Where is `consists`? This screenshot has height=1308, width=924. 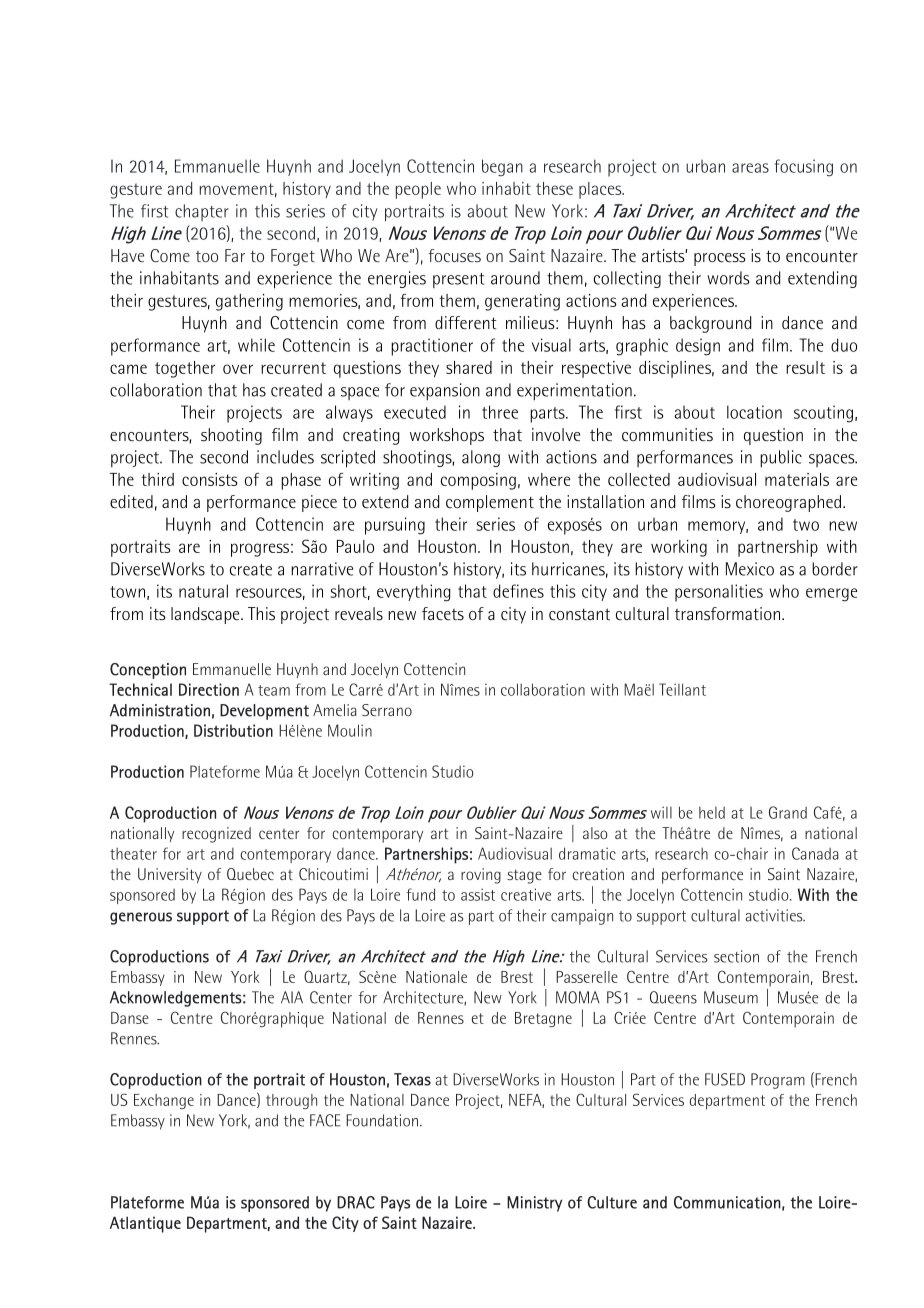
consists is located at coordinates (210, 479).
